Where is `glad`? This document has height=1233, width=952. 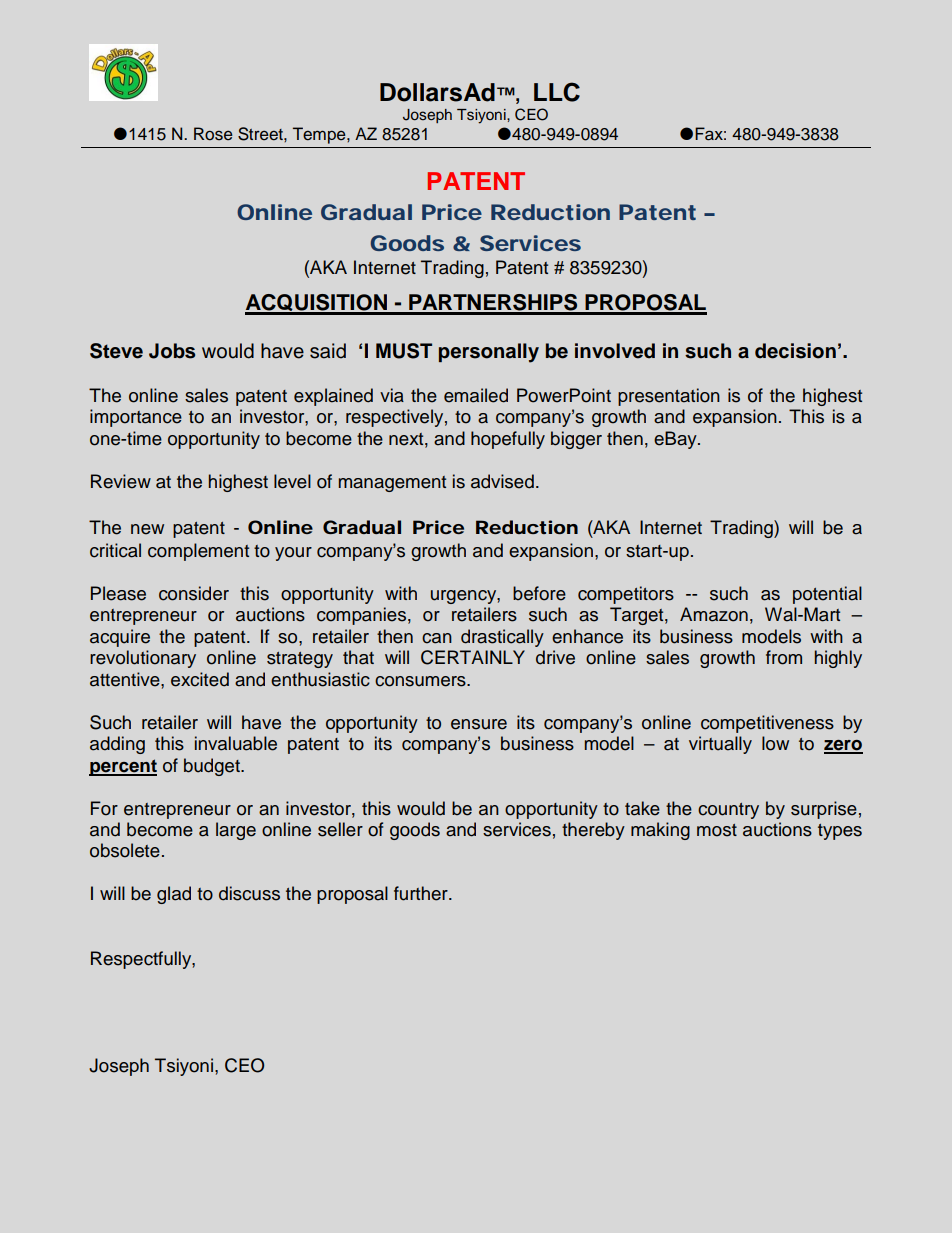
glad is located at coordinates (174, 895).
